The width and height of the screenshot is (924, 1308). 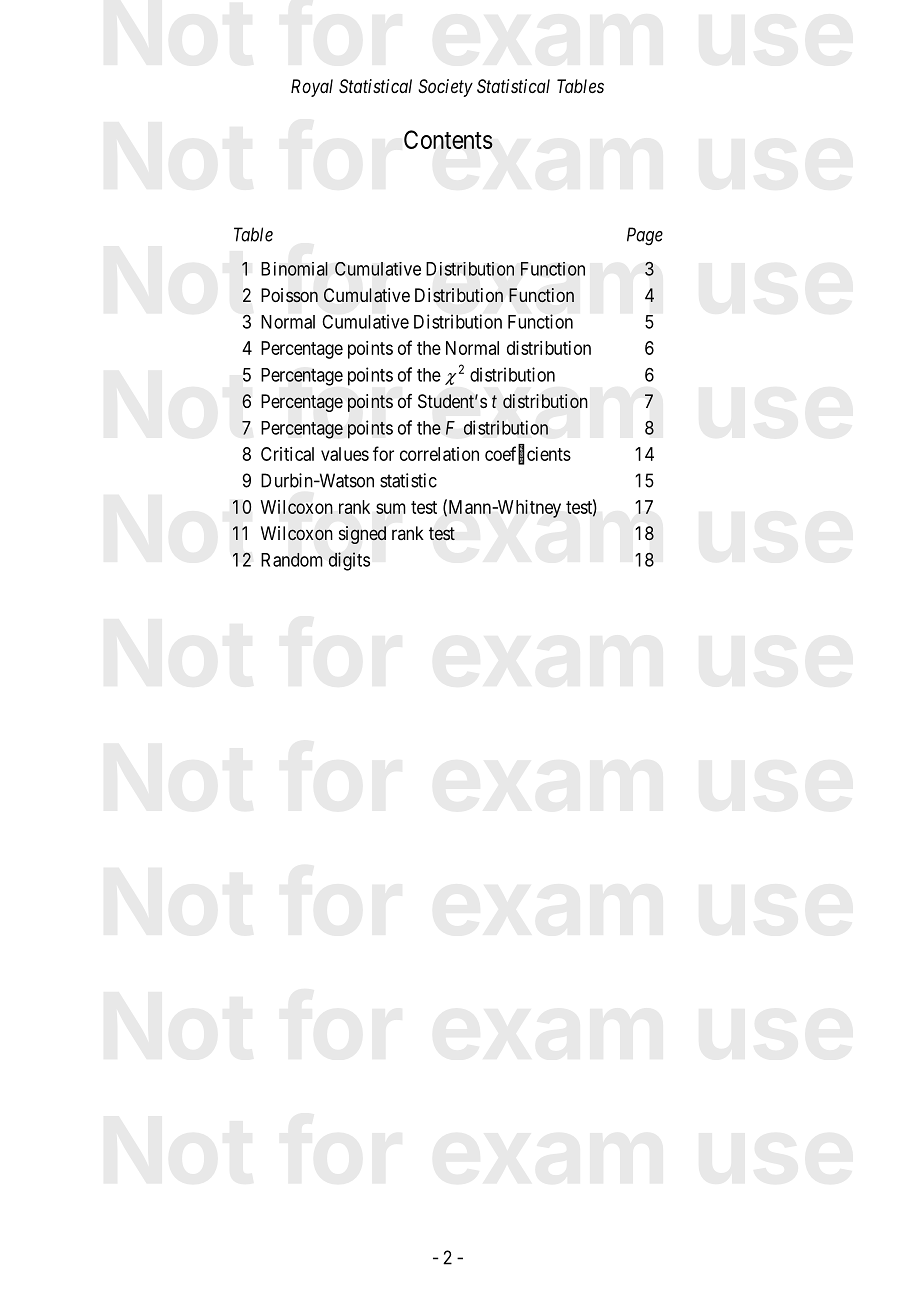 What do you see at coordinates (349, 561) in the screenshot?
I see `digits` at bounding box center [349, 561].
